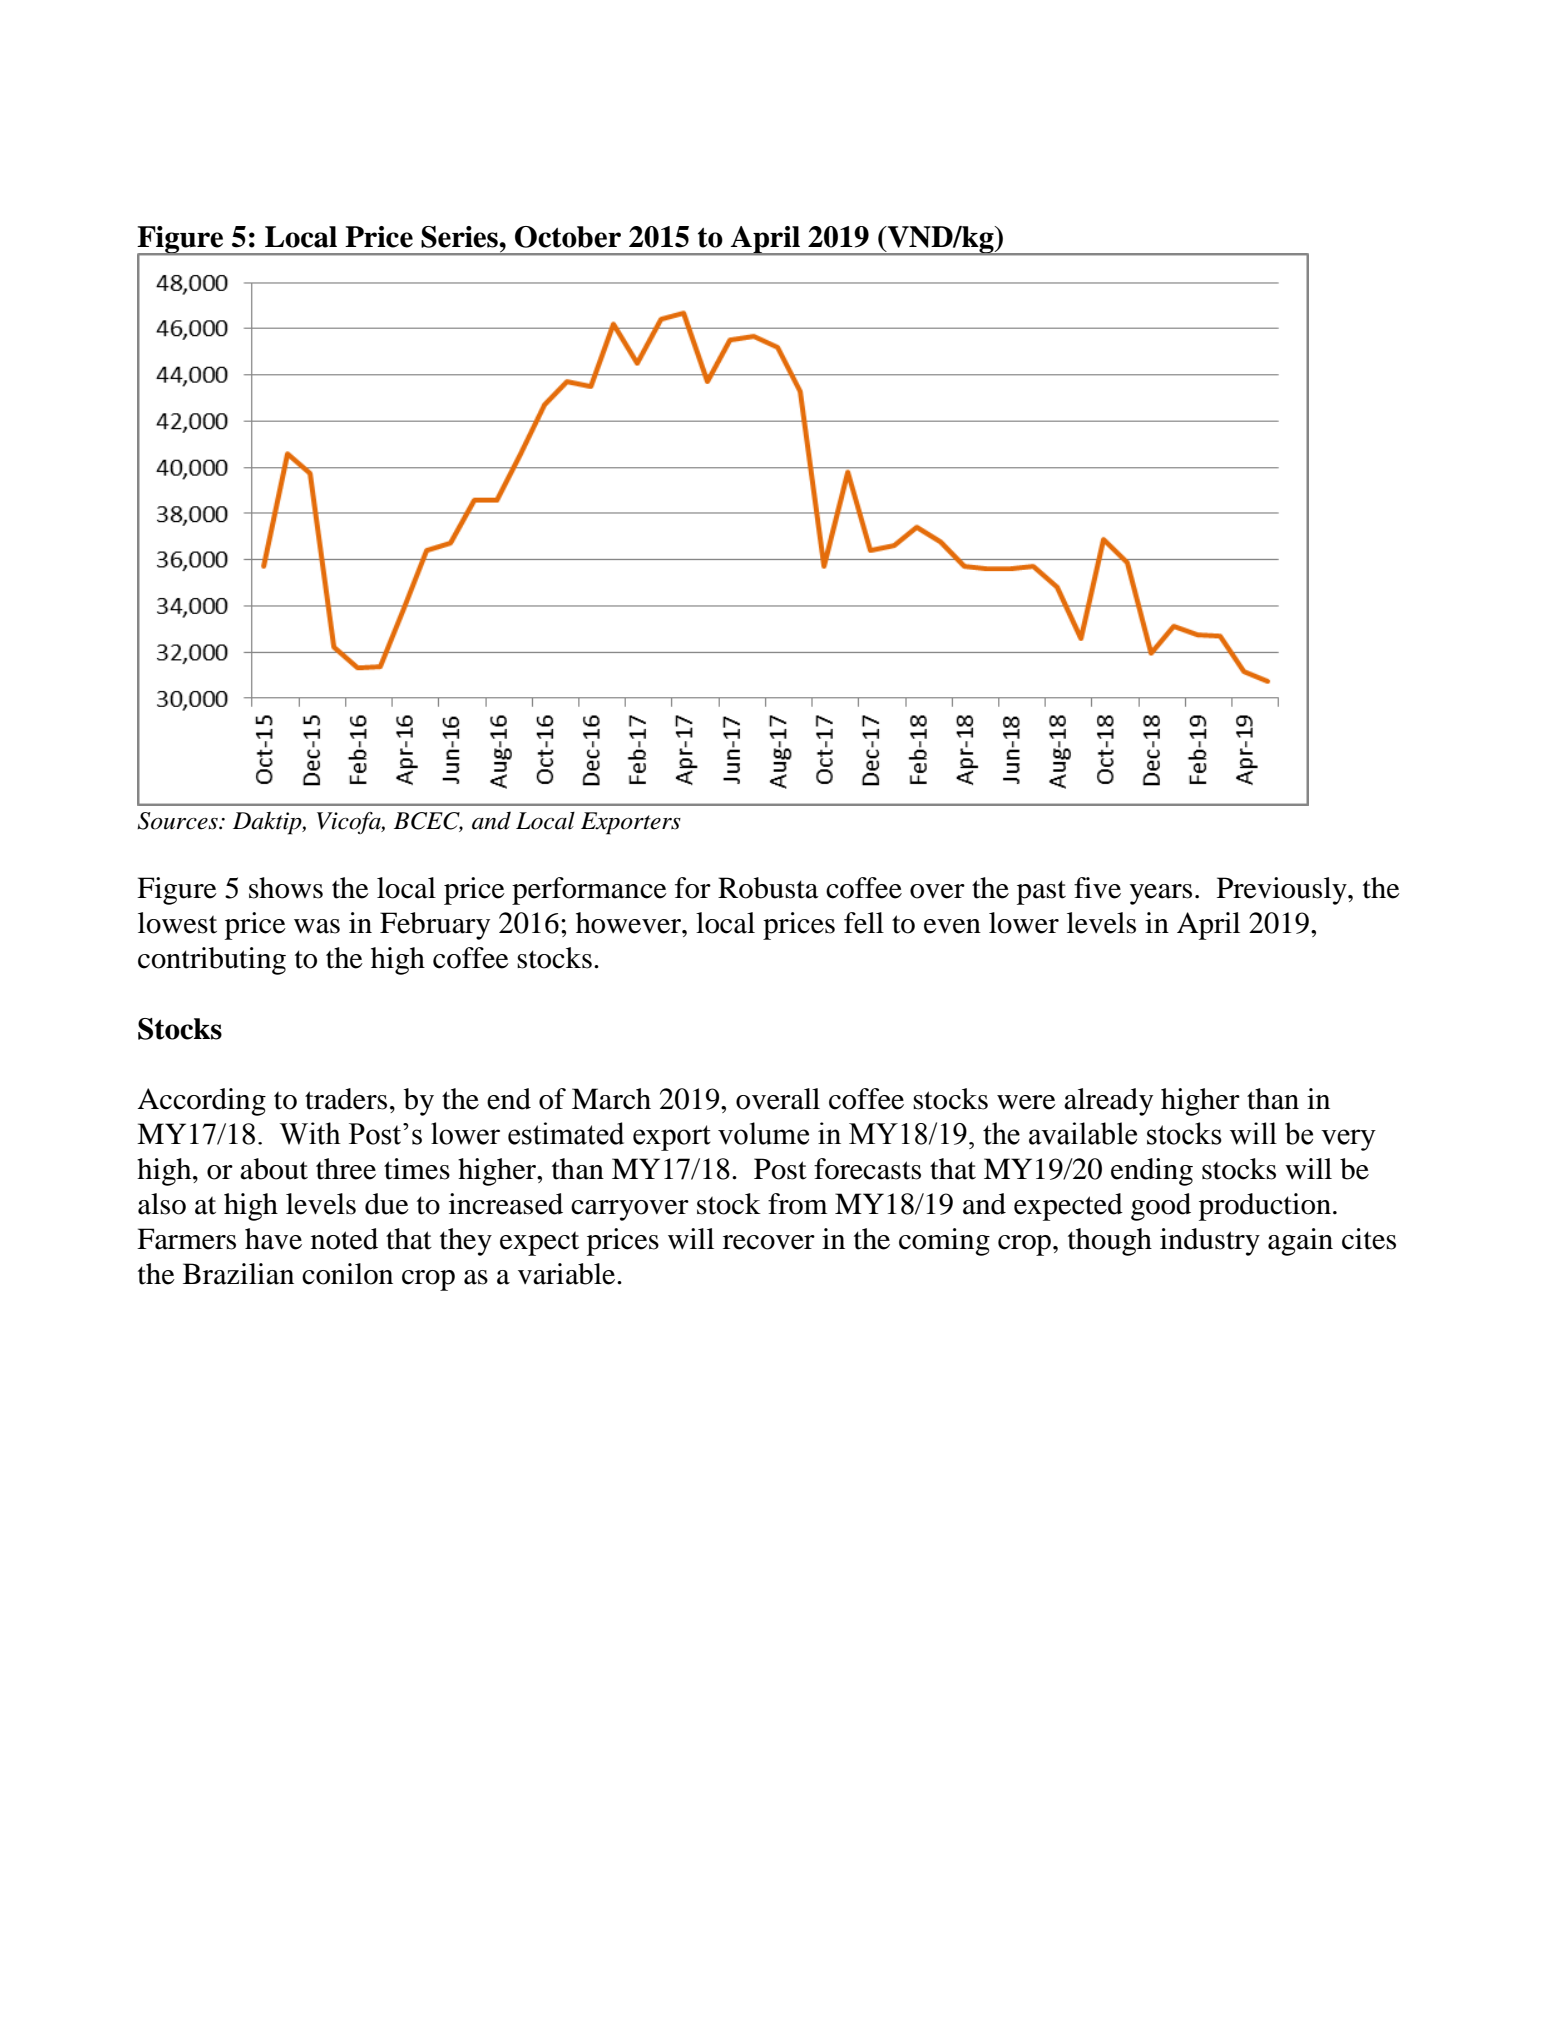  I want to click on five, so click(1097, 888).
